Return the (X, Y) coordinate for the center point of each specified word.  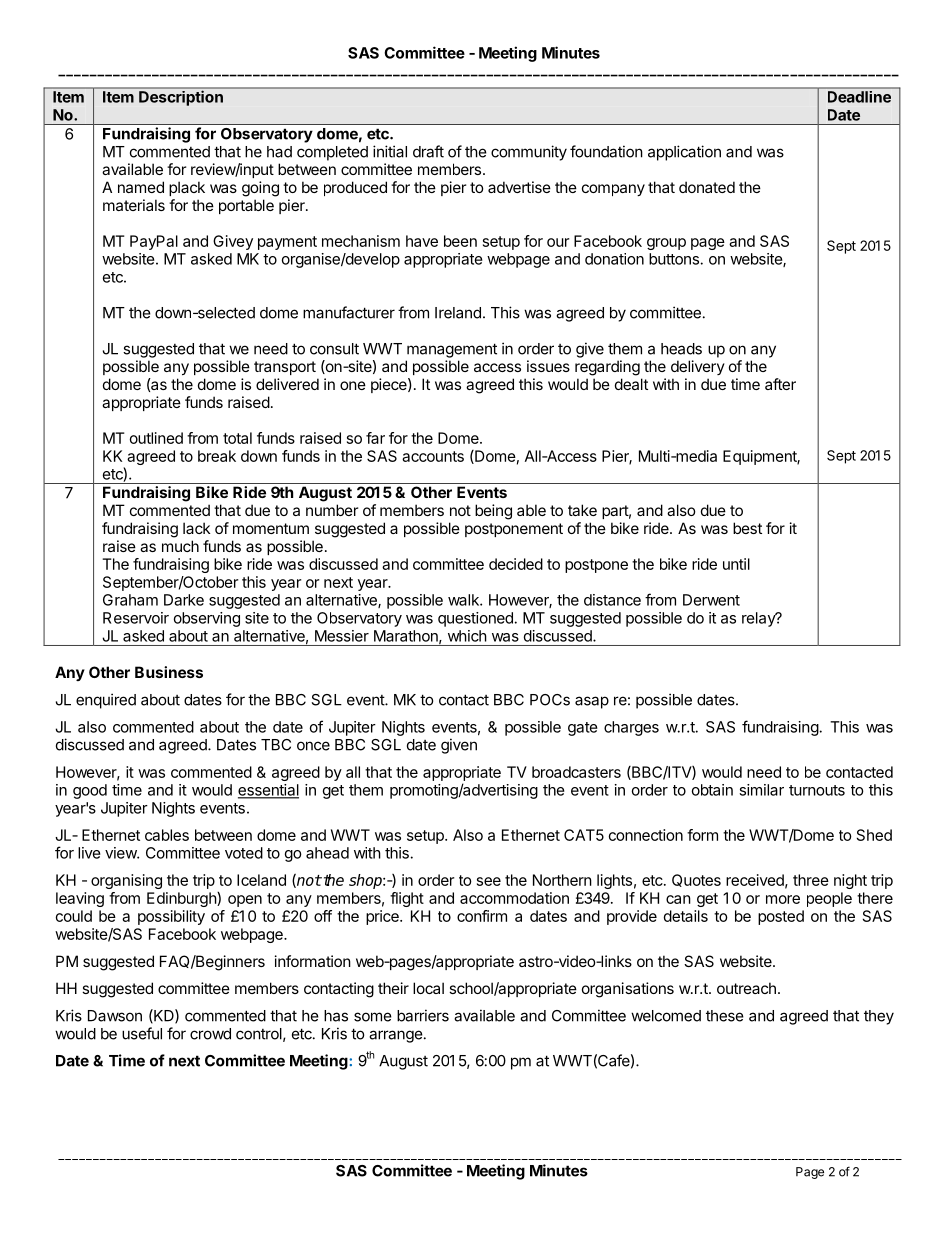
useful (142, 1033)
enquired (106, 701)
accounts (433, 456)
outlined (156, 438)
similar (761, 790)
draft (428, 151)
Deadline (859, 97)
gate (583, 729)
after (780, 384)
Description (181, 98)
